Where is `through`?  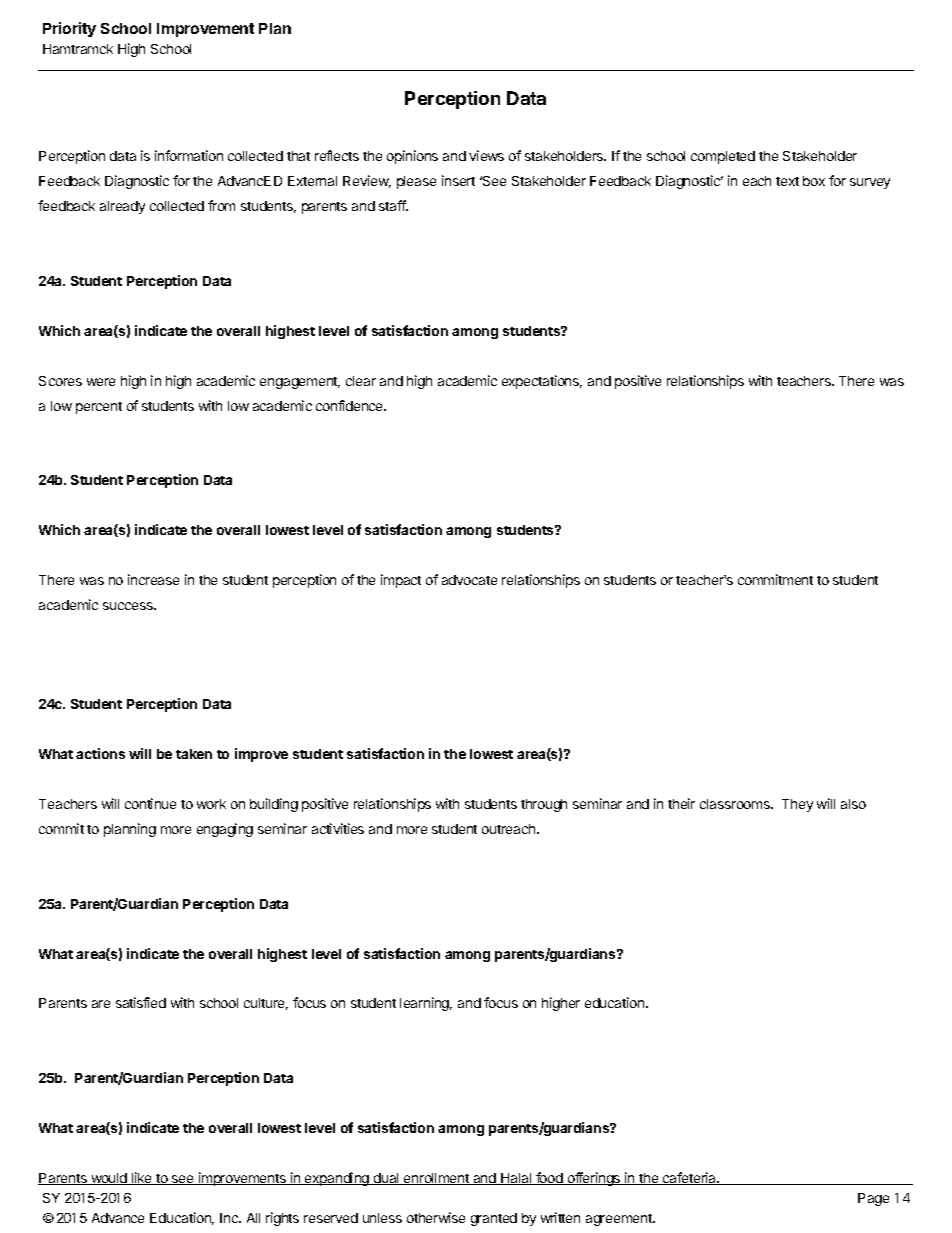
through is located at coordinates (544, 805).
